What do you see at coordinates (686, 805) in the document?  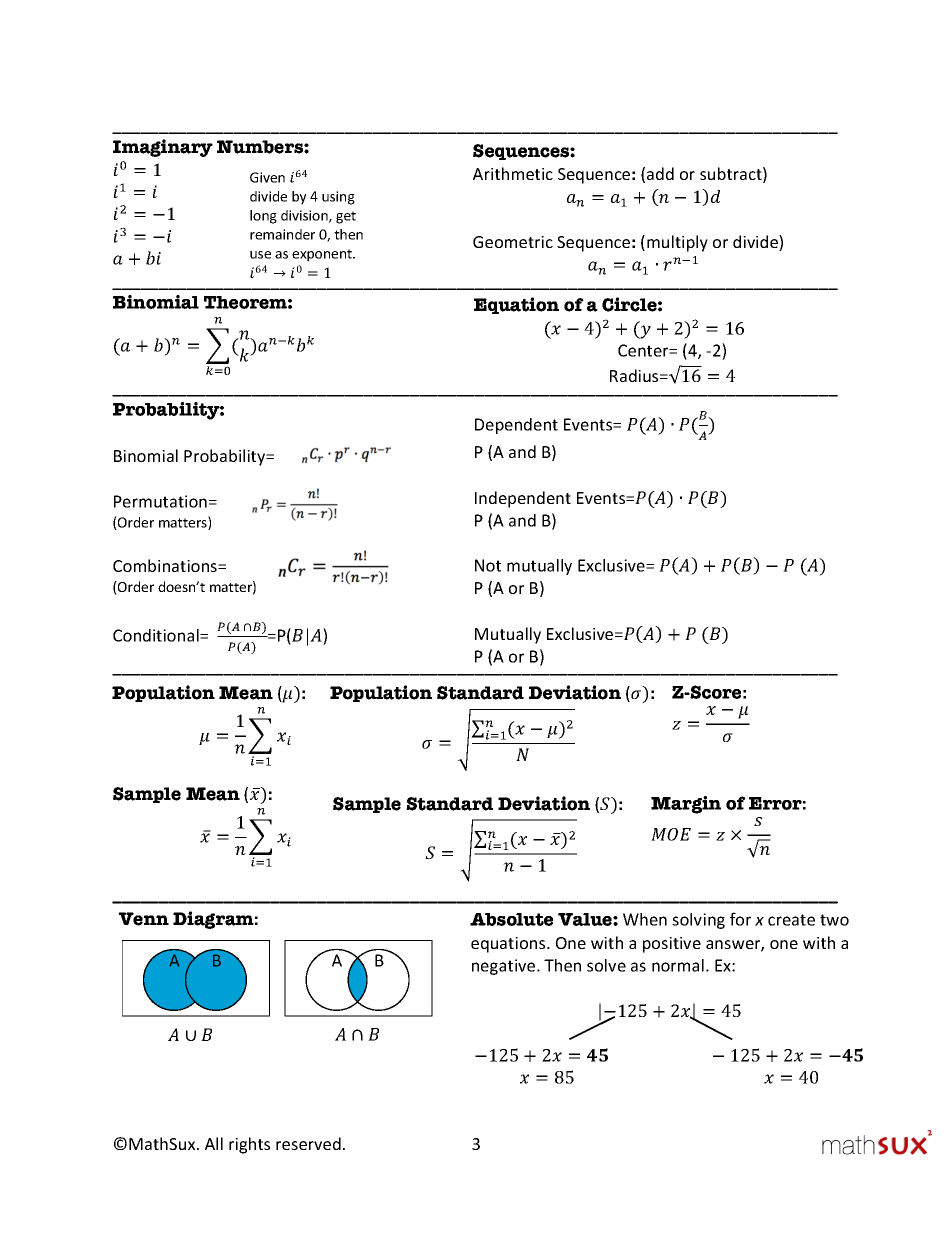 I see `Margin` at bounding box center [686, 805].
